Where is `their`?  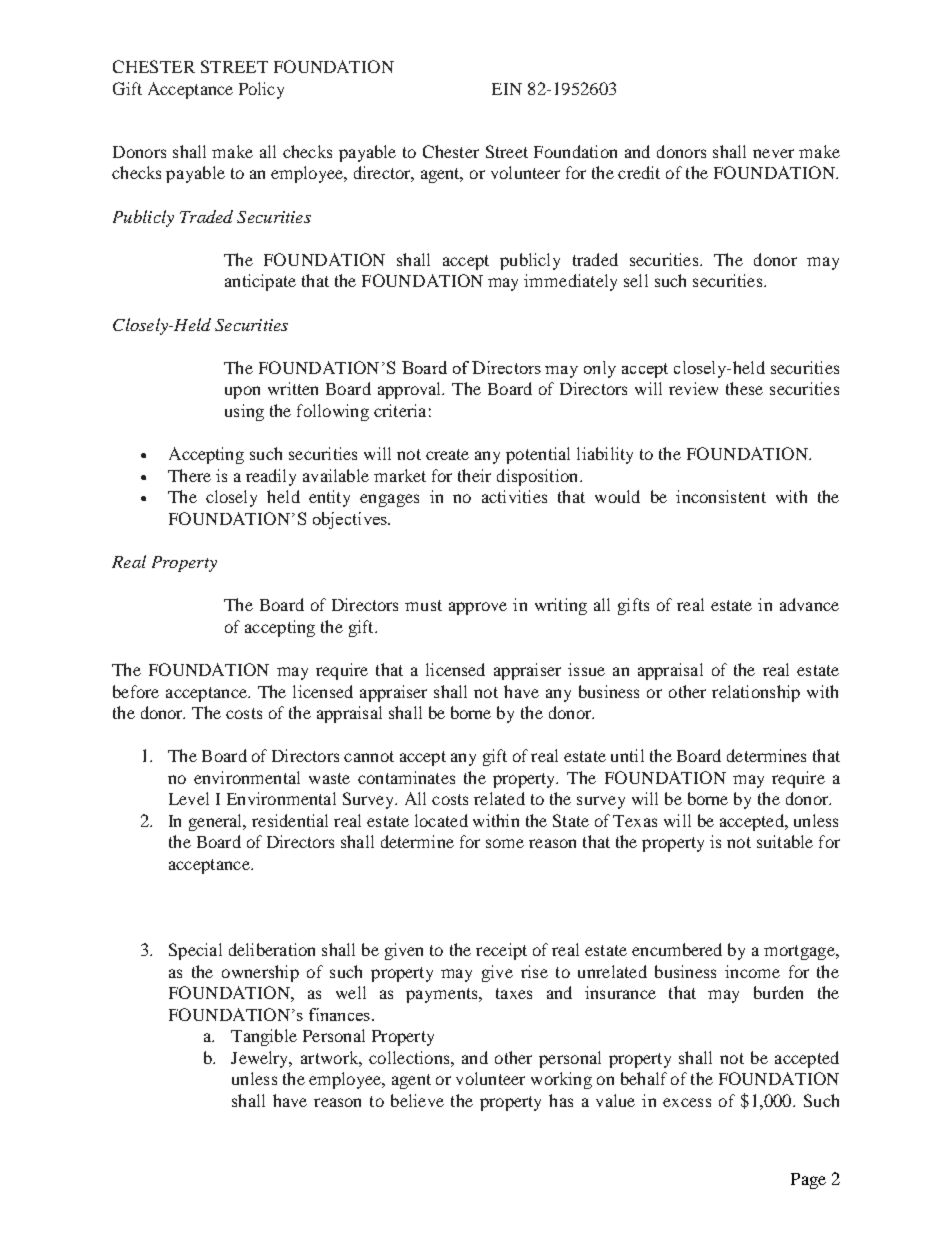
their is located at coordinates (474, 475).
